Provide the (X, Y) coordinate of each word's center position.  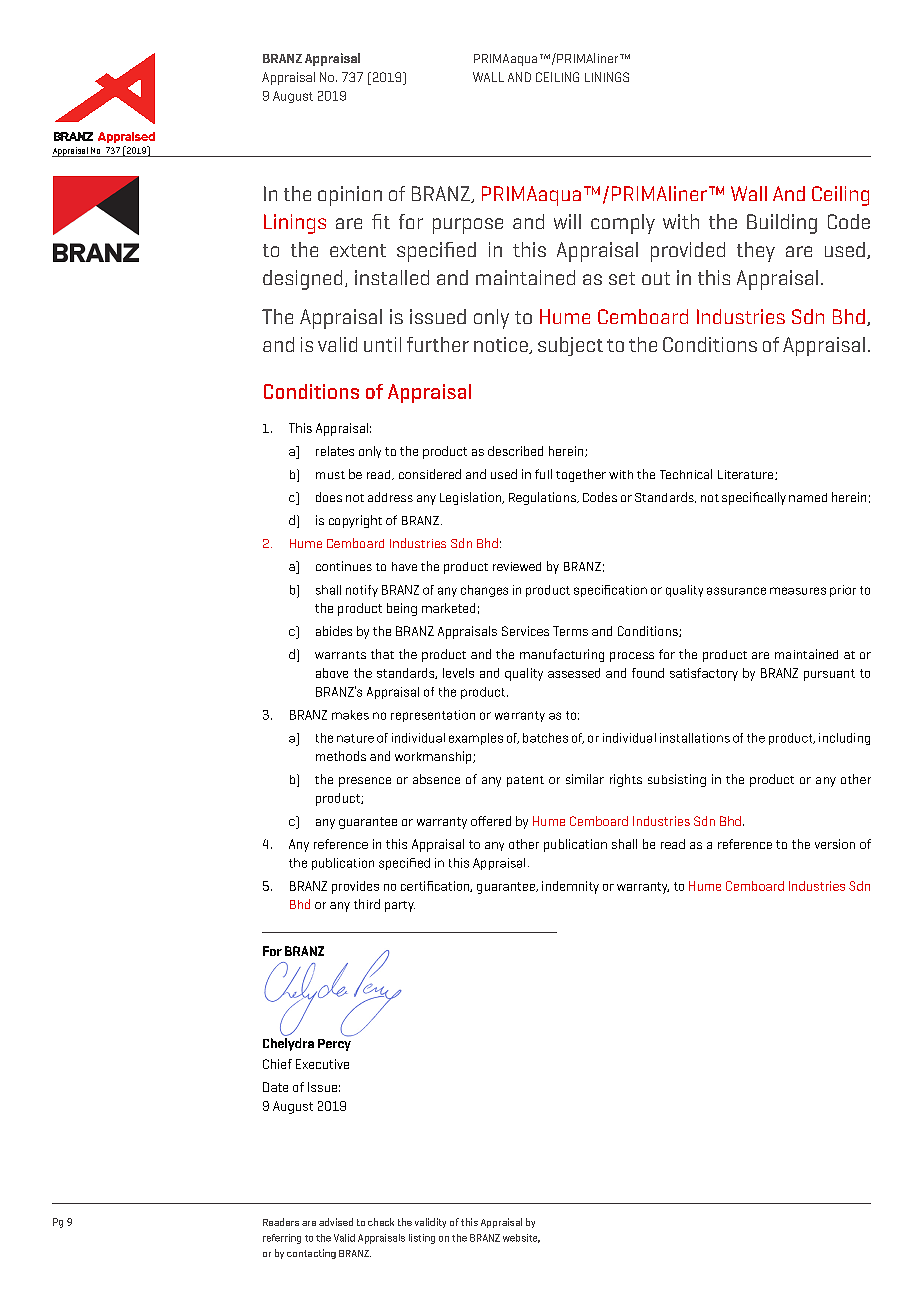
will (567, 221)
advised (336, 1222)
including (844, 739)
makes (350, 715)
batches (545, 738)
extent (358, 250)
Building (782, 224)
